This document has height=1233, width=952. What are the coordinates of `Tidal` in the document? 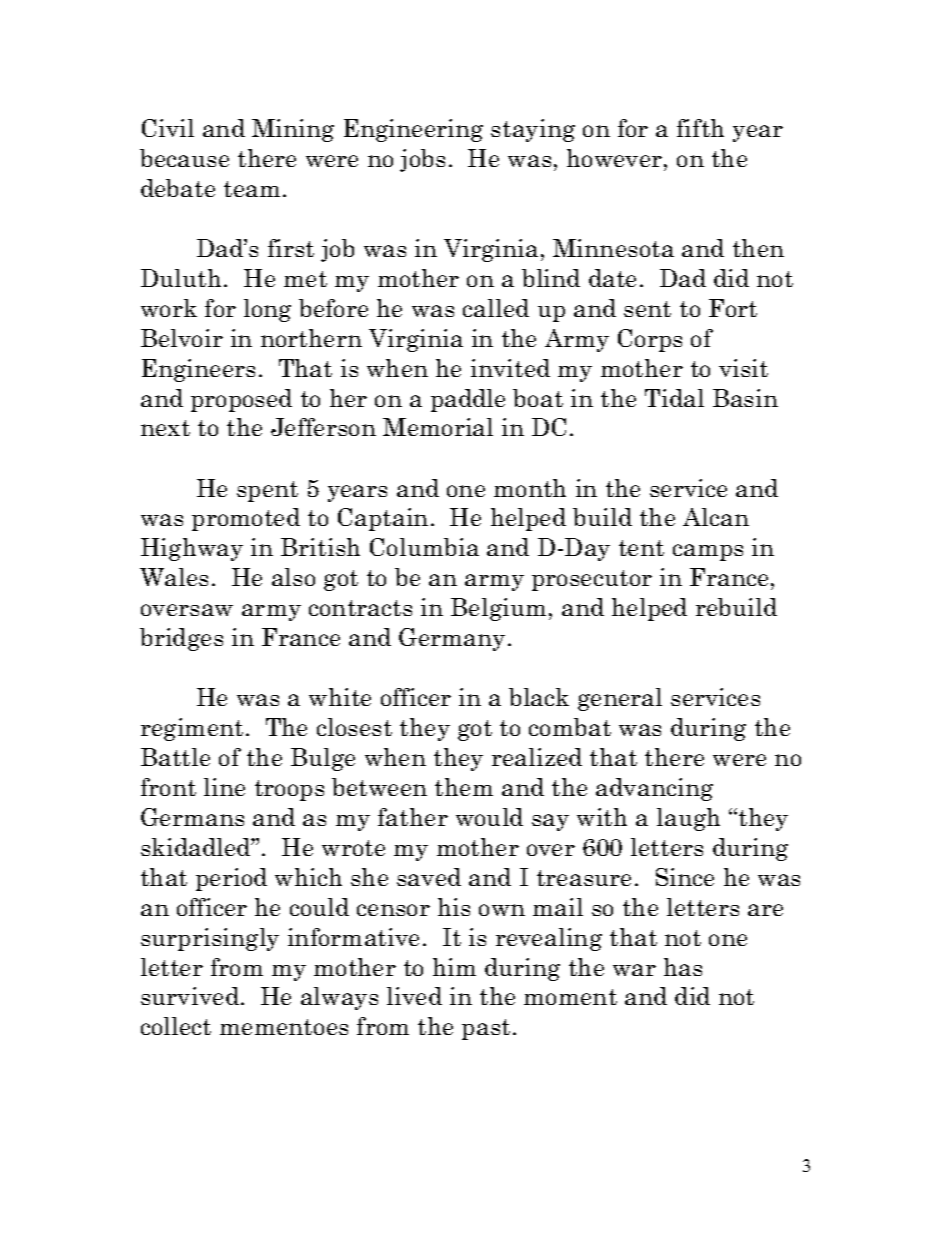 It's located at (674, 398).
